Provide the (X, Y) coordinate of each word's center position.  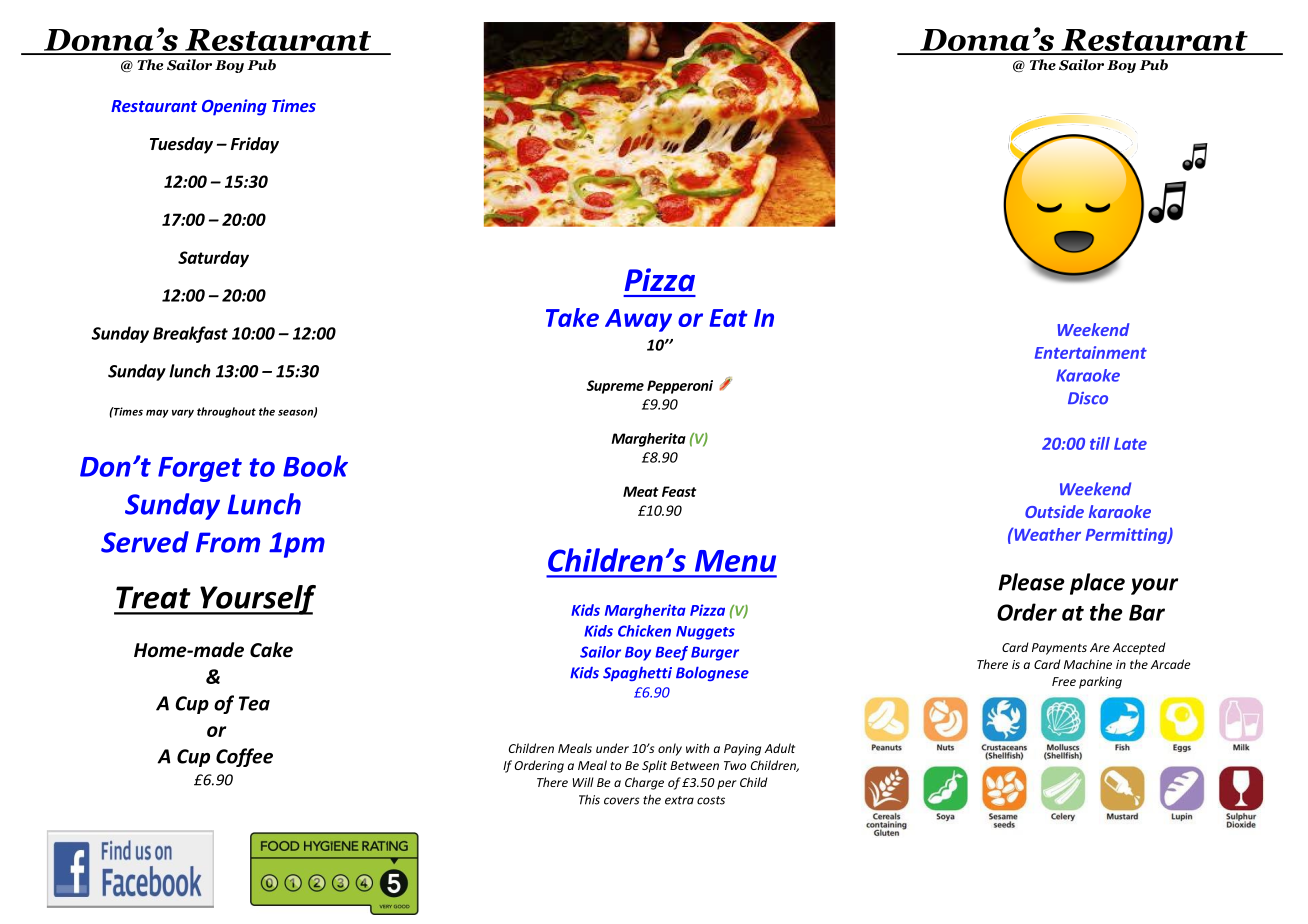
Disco (1088, 398)
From (228, 542)
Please (1031, 582)
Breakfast (190, 334)
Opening (234, 107)
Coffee (244, 757)
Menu (735, 561)
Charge (644, 783)
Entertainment (1091, 352)
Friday (255, 145)
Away (638, 320)
